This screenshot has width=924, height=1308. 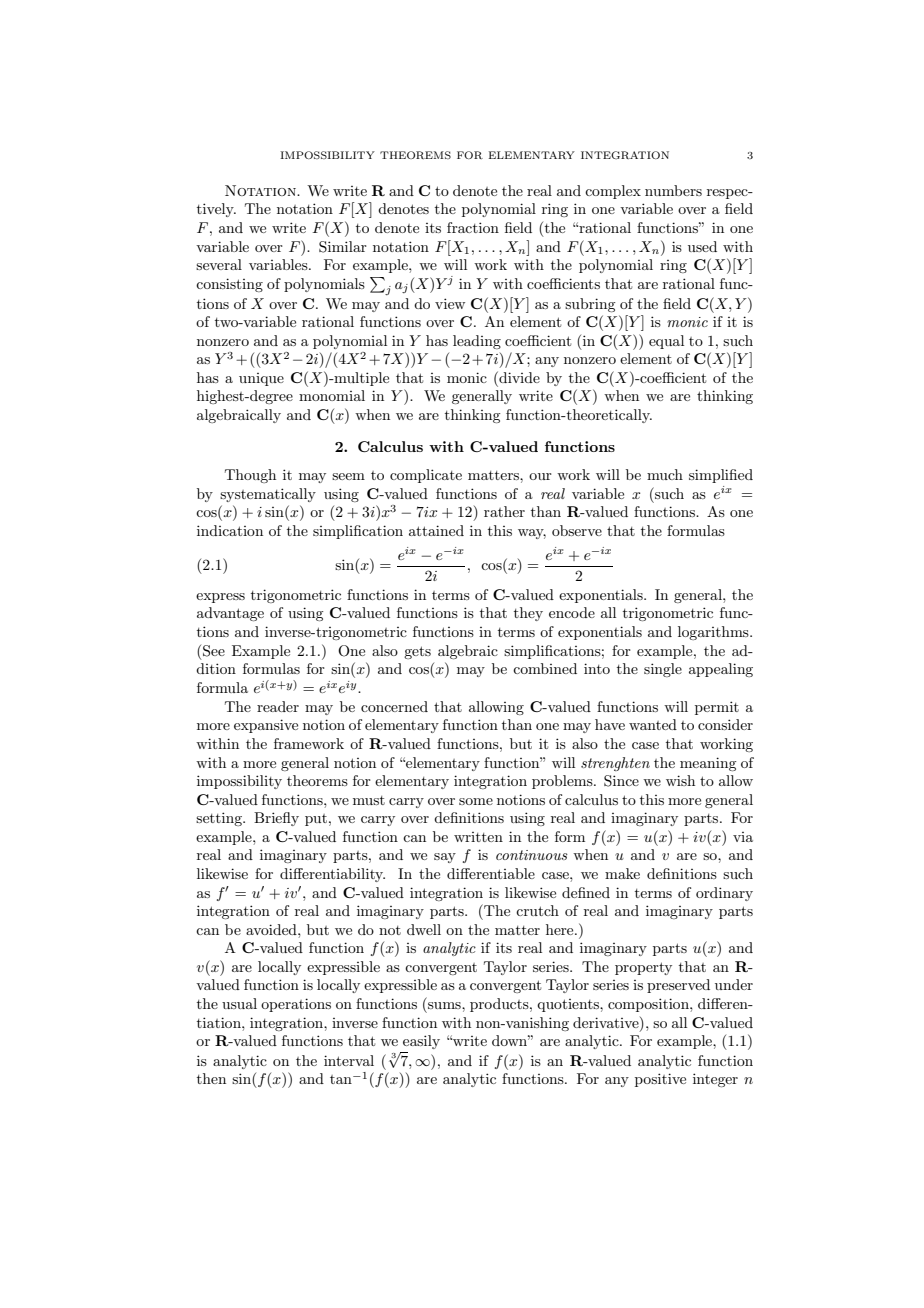 I want to click on advantage, so click(x=230, y=614).
